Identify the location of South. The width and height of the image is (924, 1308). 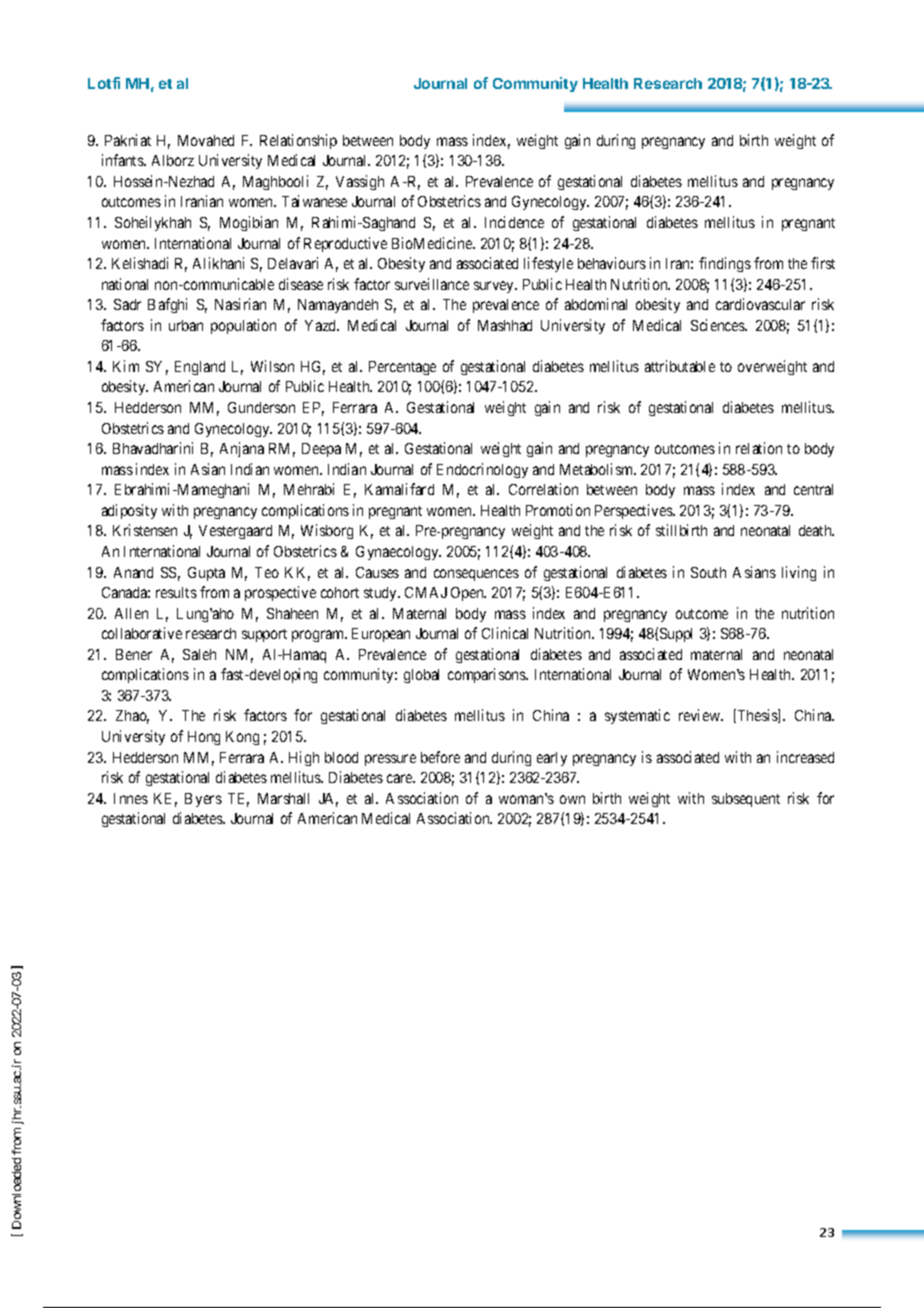
(708, 572).
